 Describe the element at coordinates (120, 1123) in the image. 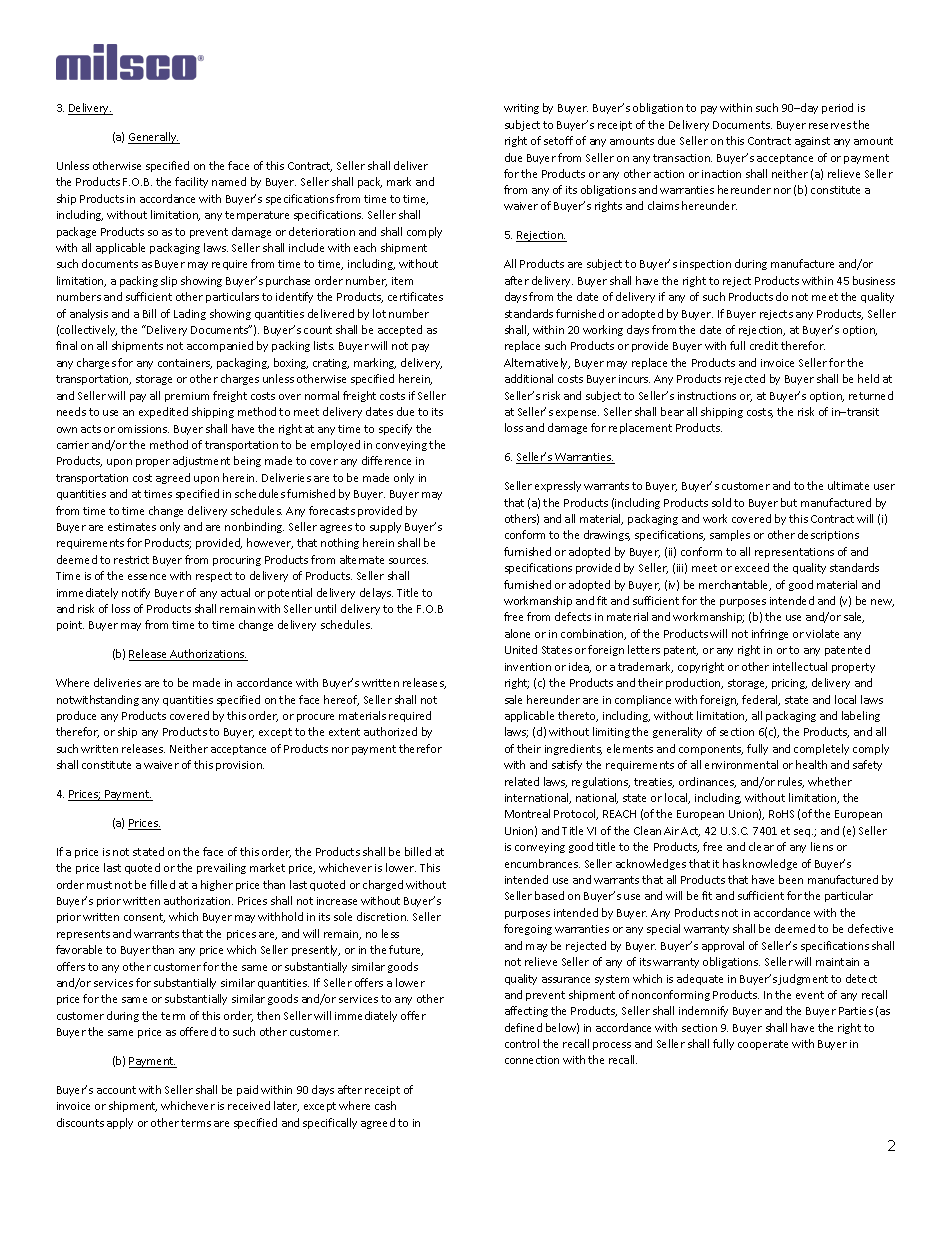

I see `apply` at that location.
